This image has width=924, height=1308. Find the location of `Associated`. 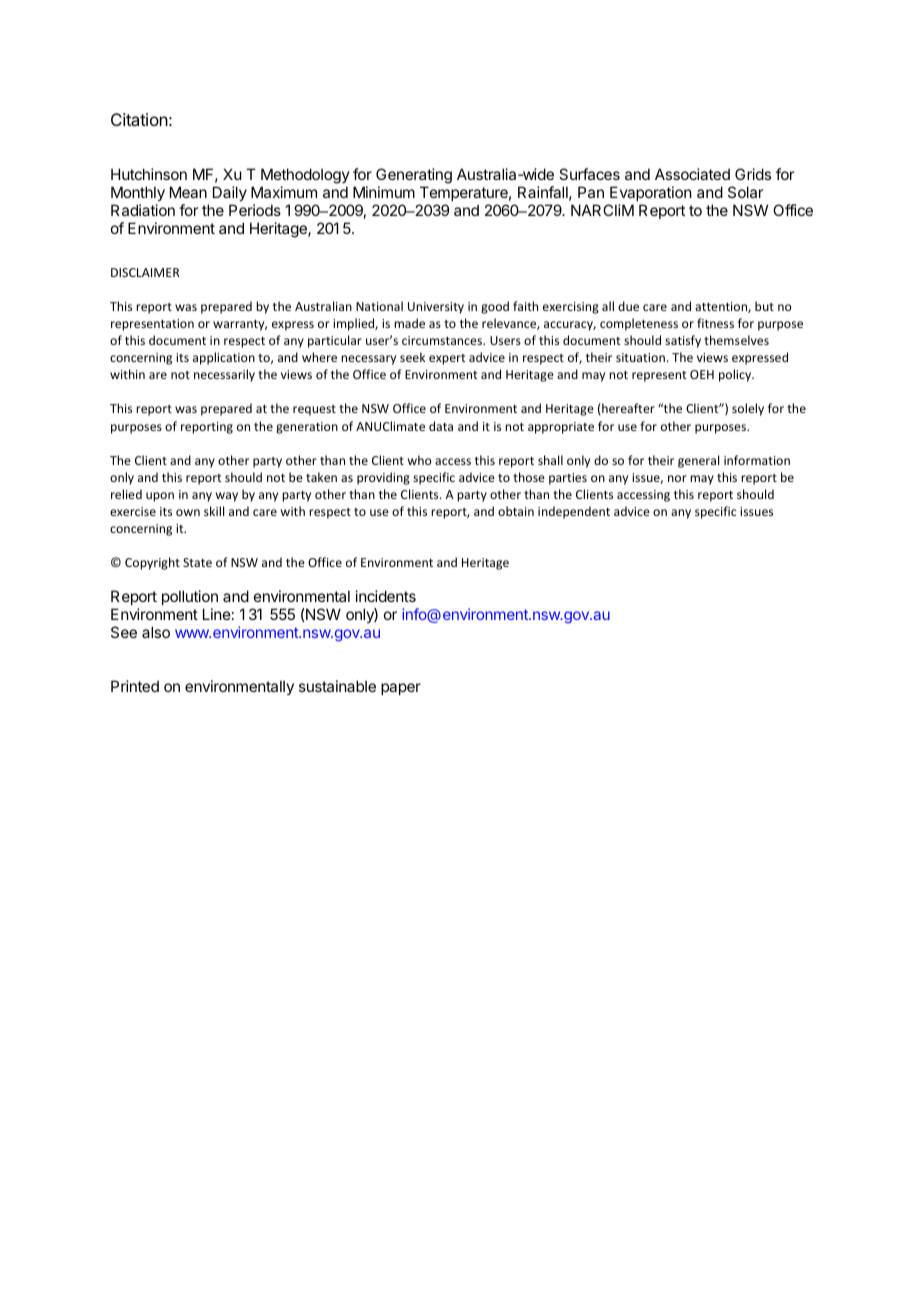

Associated is located at coordinates (692, 174).
